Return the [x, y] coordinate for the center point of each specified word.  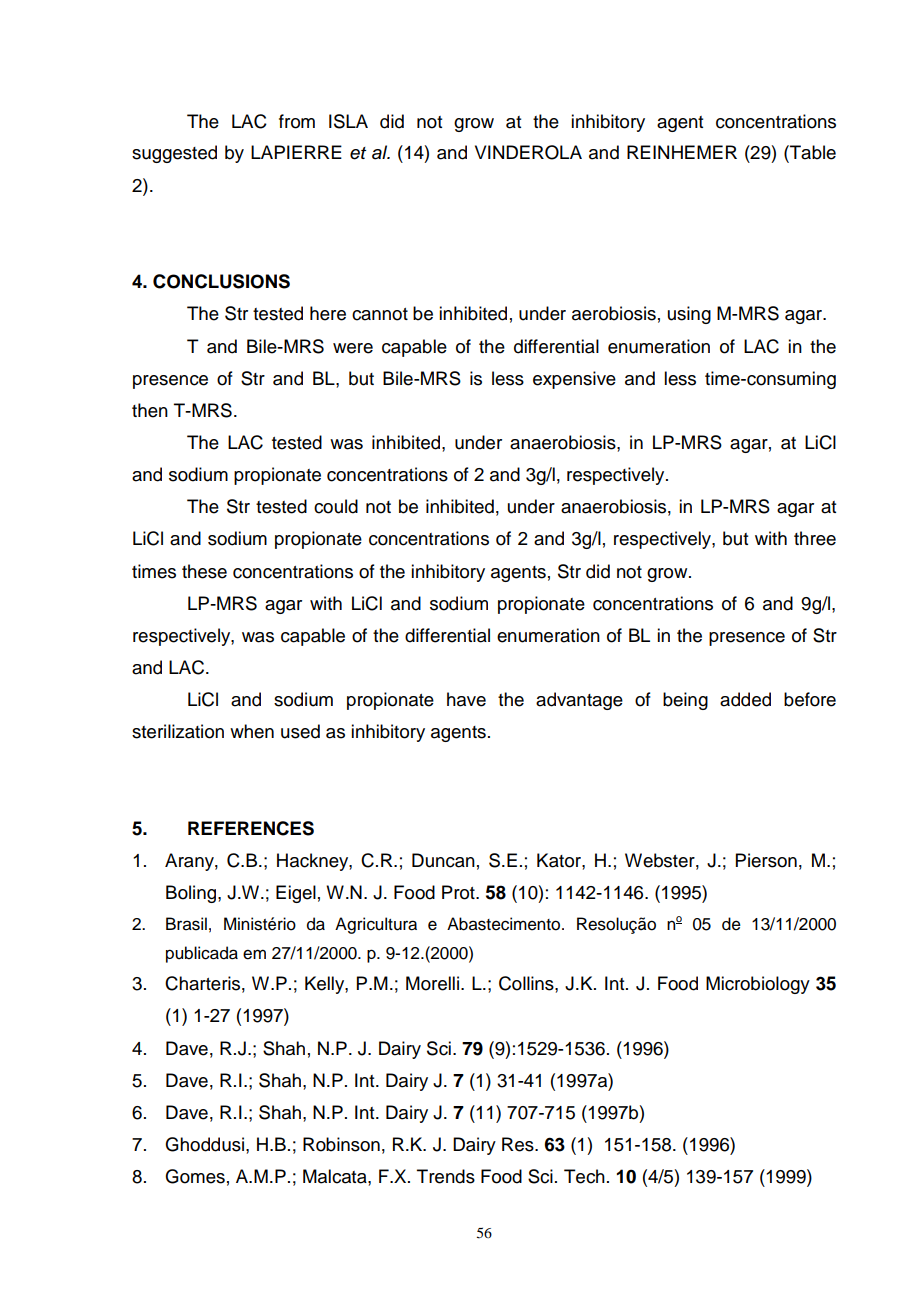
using [689, 315]
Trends [446, 1176]
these [204, 571]
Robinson [341, 1144]
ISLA [348, 121]
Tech [584, 1176]
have [466, 699]
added [745, 699]
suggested [174, 154]
